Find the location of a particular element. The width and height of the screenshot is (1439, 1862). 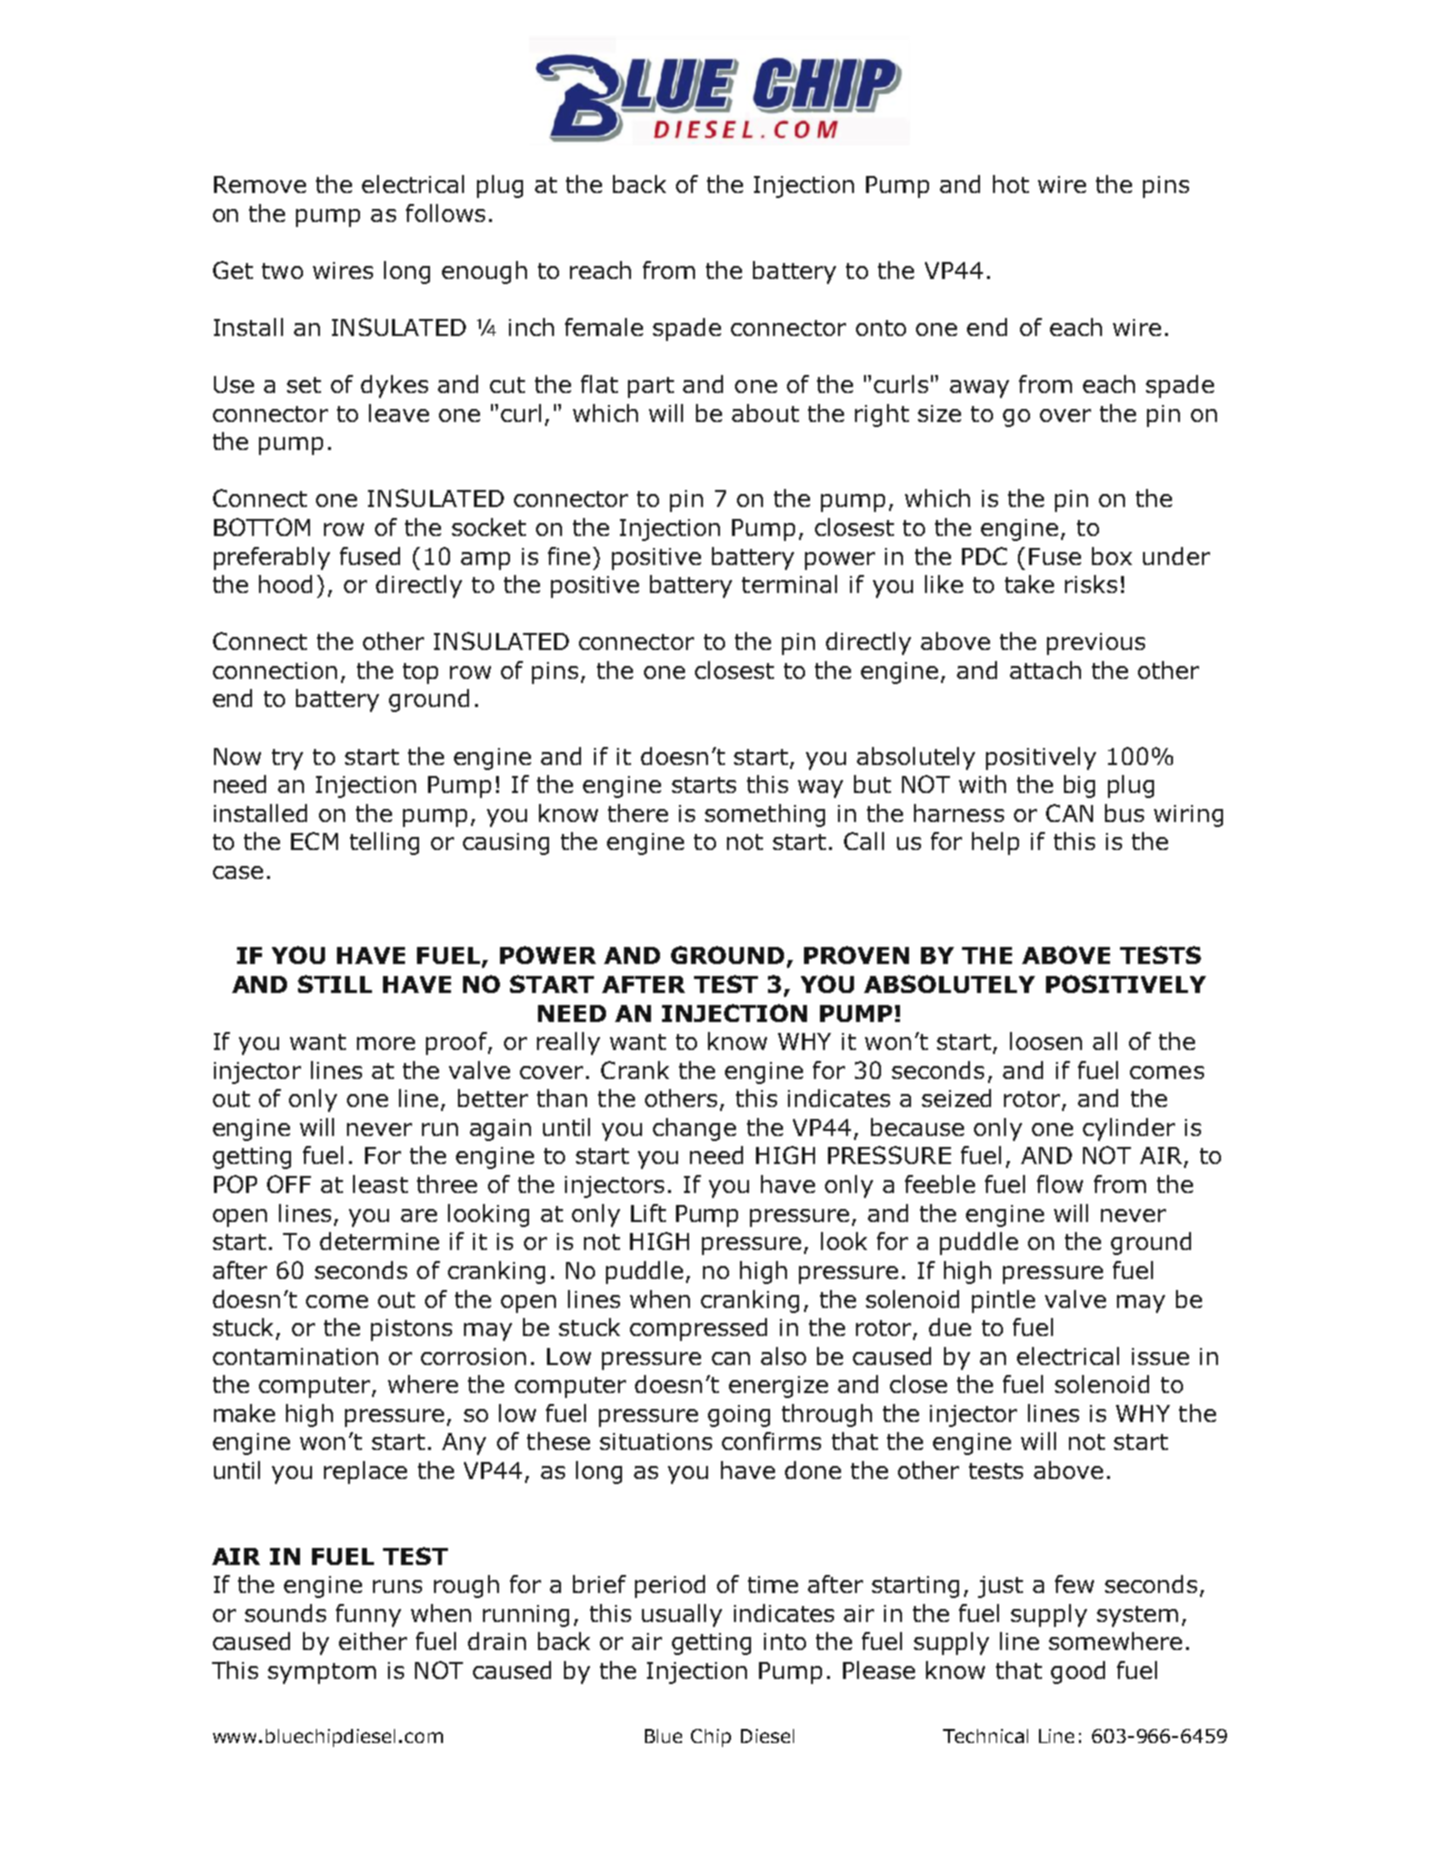

loosen is located at coordinates (1046, 1041).
